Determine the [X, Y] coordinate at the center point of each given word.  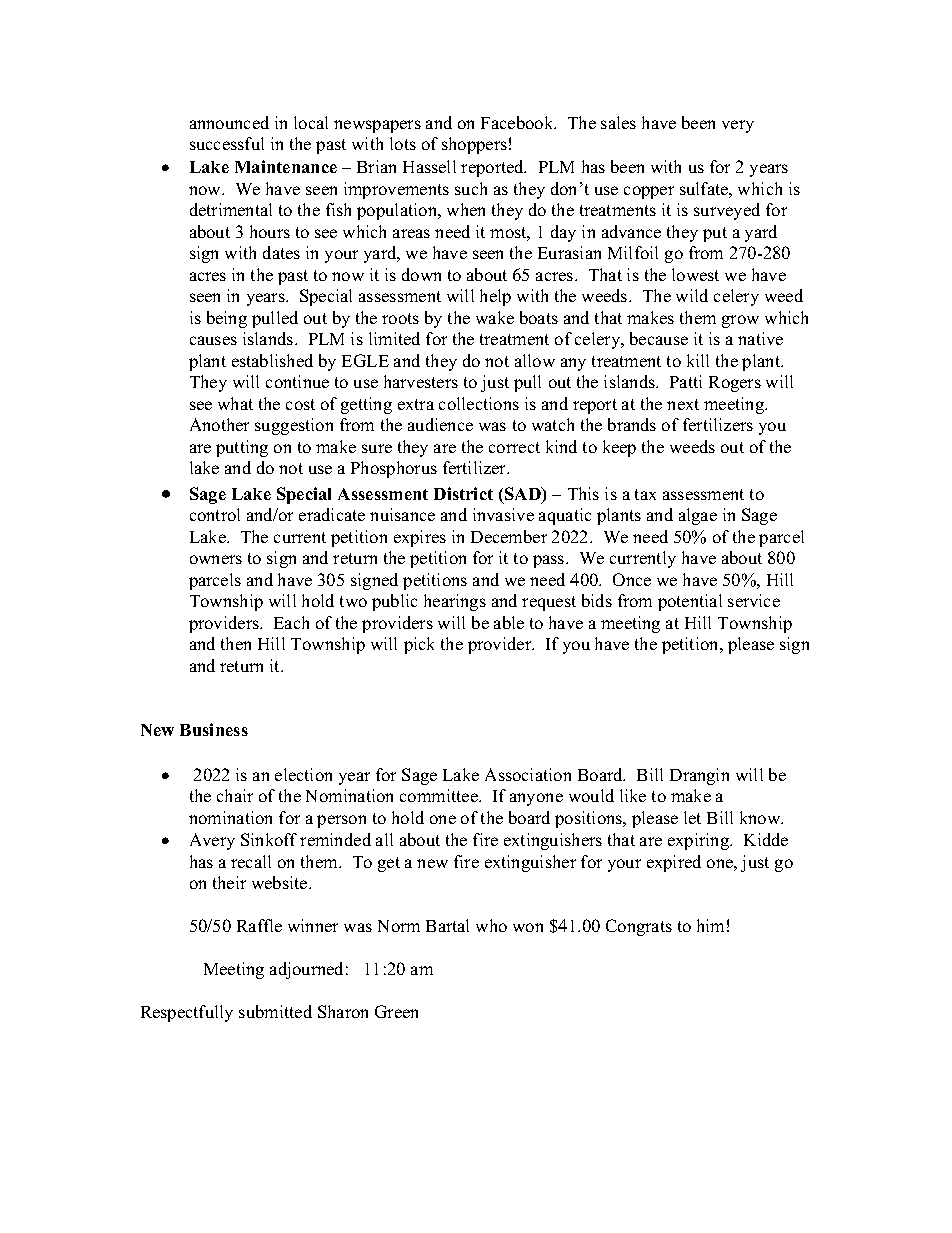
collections [479, 403]
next [683, 404]
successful [227, 143]
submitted [275, 1011]
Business [214, 729]
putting [242, 448]
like [633, 795]
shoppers [474, 145]
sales [618, 122]
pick [419, 645]
